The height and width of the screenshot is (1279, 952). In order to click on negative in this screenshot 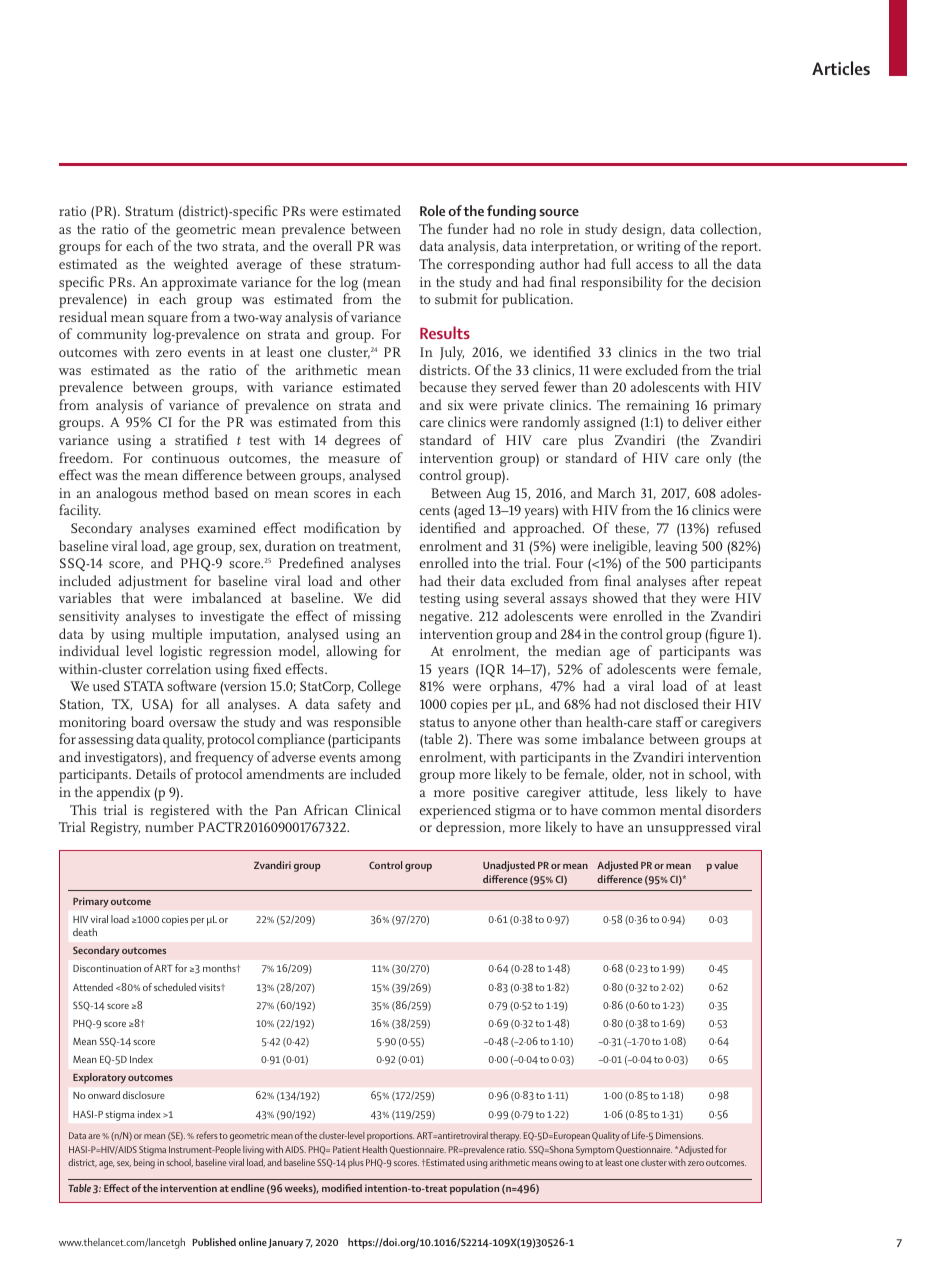, I will do `click(446, 618)`.
